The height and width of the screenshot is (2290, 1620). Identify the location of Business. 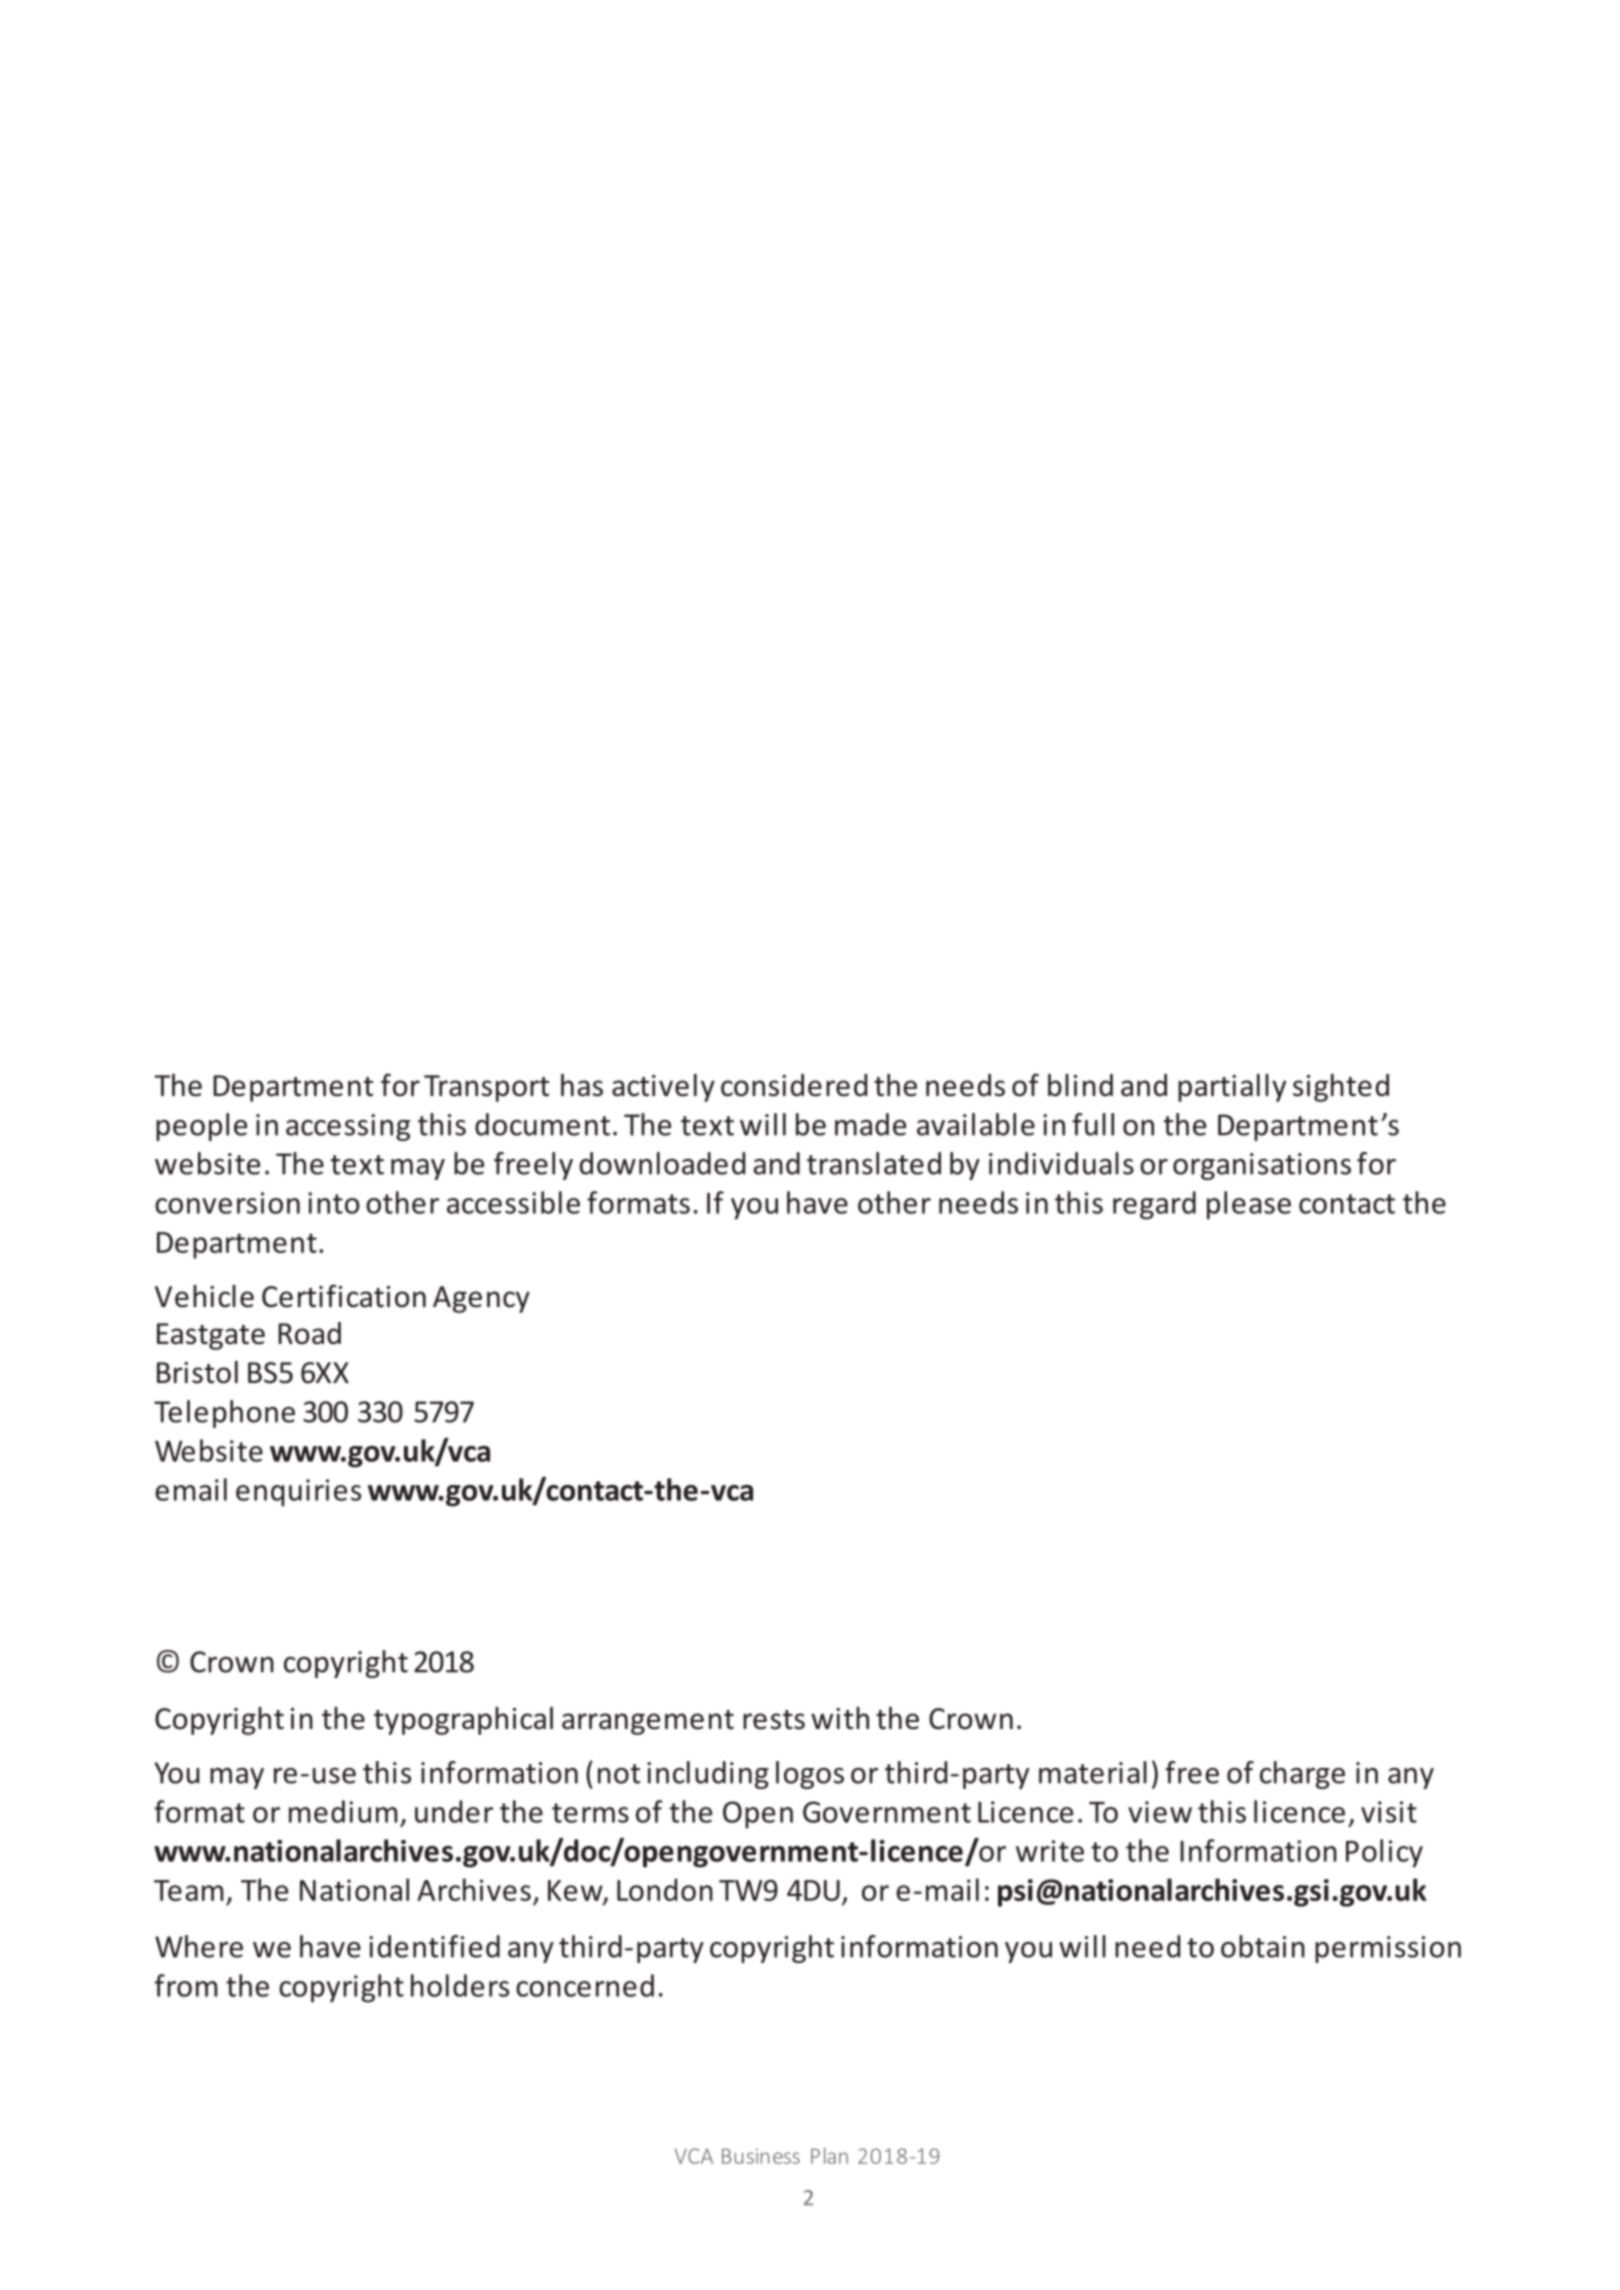
(761, 2156).
